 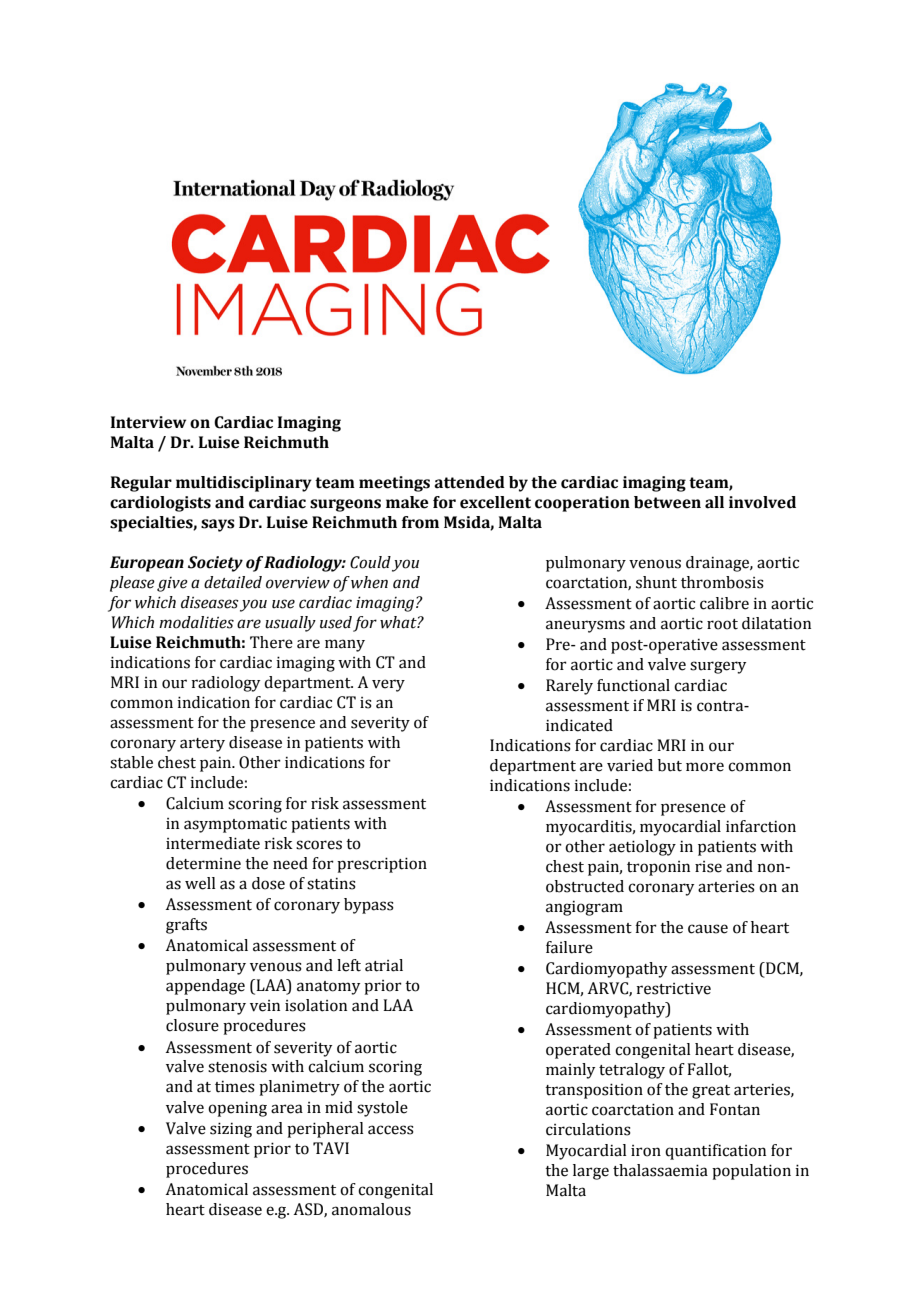 I want to click on multidisciplinary, so click(x=244, y=484).
